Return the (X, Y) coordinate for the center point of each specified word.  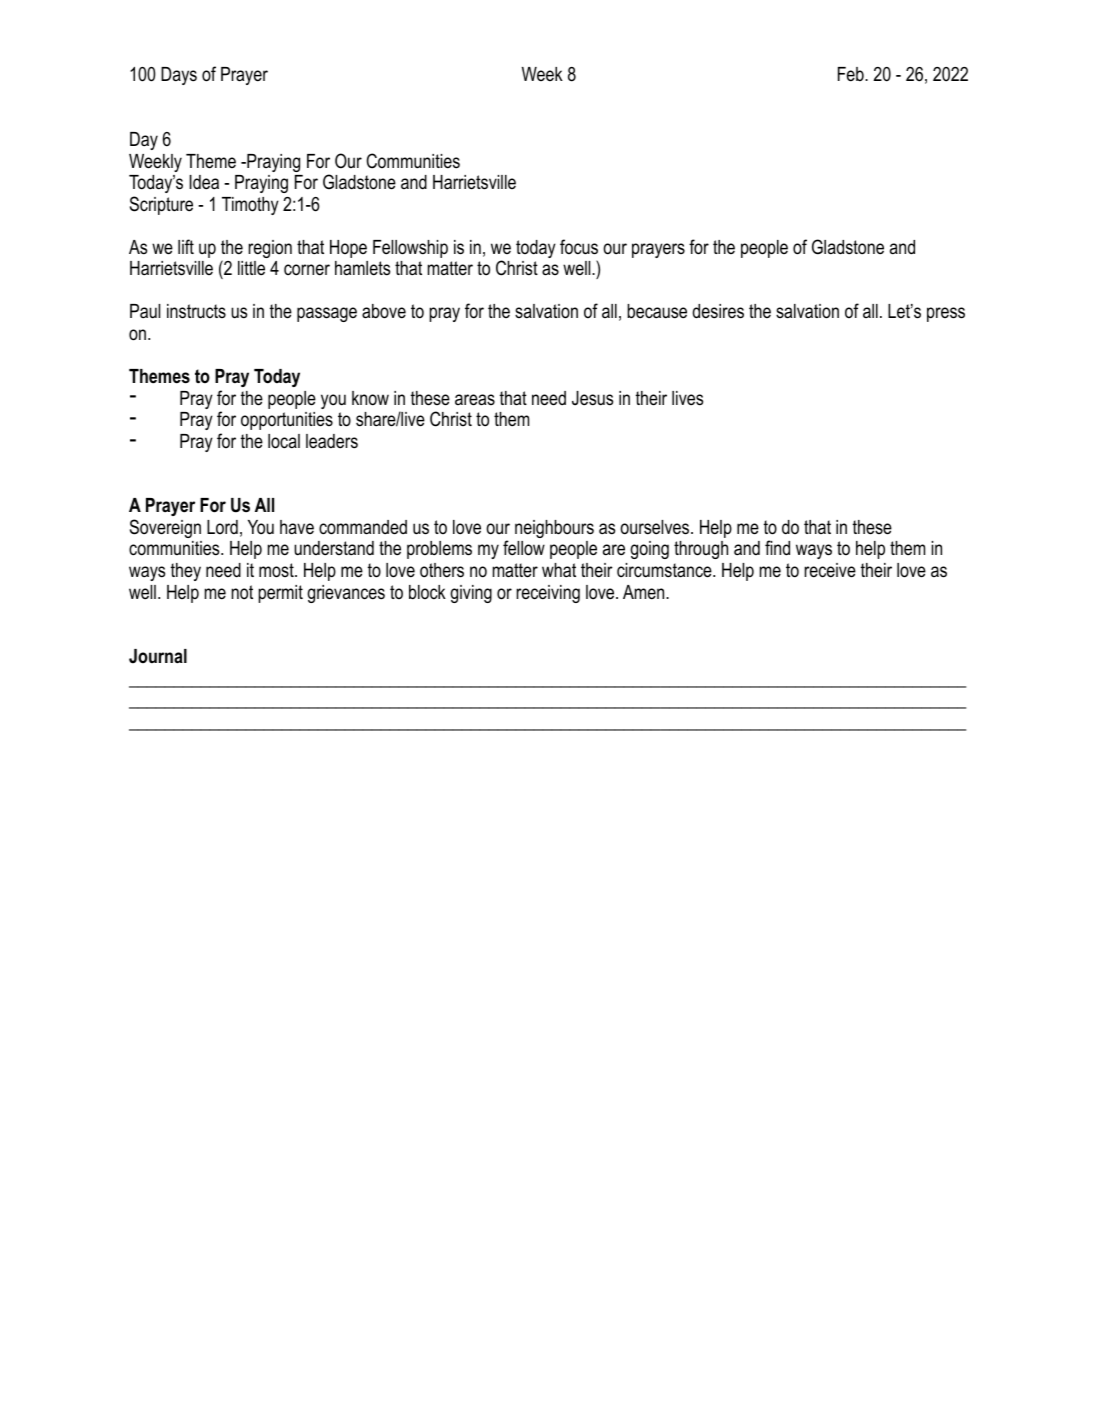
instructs (196, 311)
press (946, 314)
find (777, 548)
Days (179, 76)
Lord (222, 527)
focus (579, 247)
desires (718, 311)
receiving (548, 594)
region (270, 249)
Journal (158, 656)
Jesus (592, 398)
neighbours (554, 529)
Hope (348, 249)
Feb (852, 74)
